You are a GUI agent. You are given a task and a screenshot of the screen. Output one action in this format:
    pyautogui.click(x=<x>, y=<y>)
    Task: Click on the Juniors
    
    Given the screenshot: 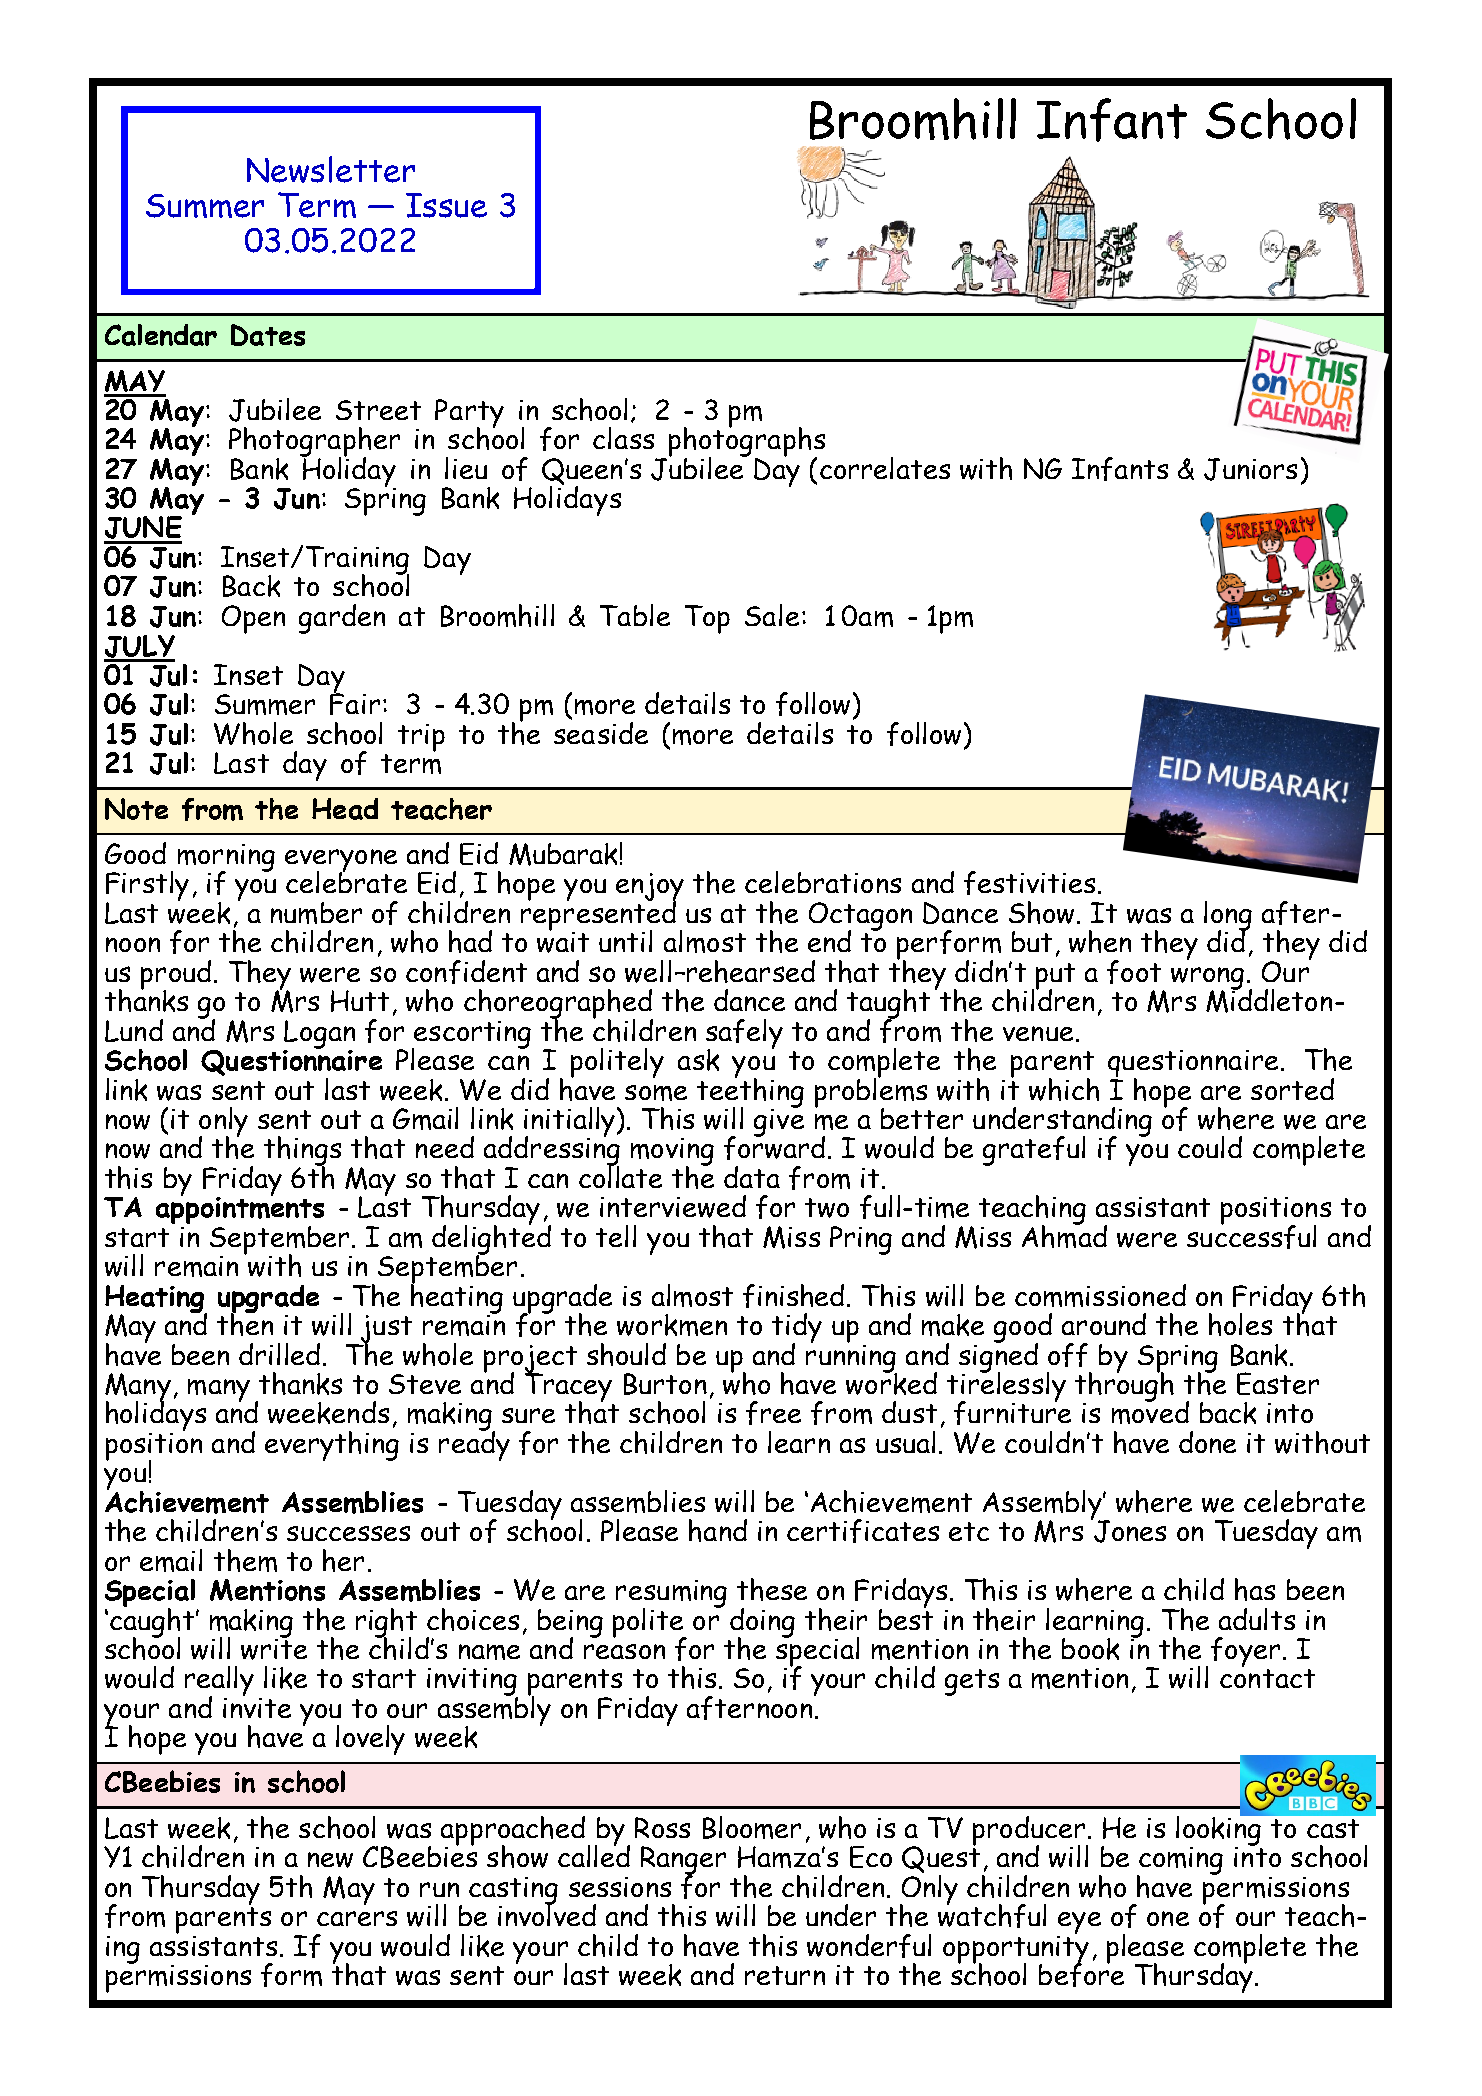 What is the action you would take?
    pyautogui.click(x=1250, y=469)
